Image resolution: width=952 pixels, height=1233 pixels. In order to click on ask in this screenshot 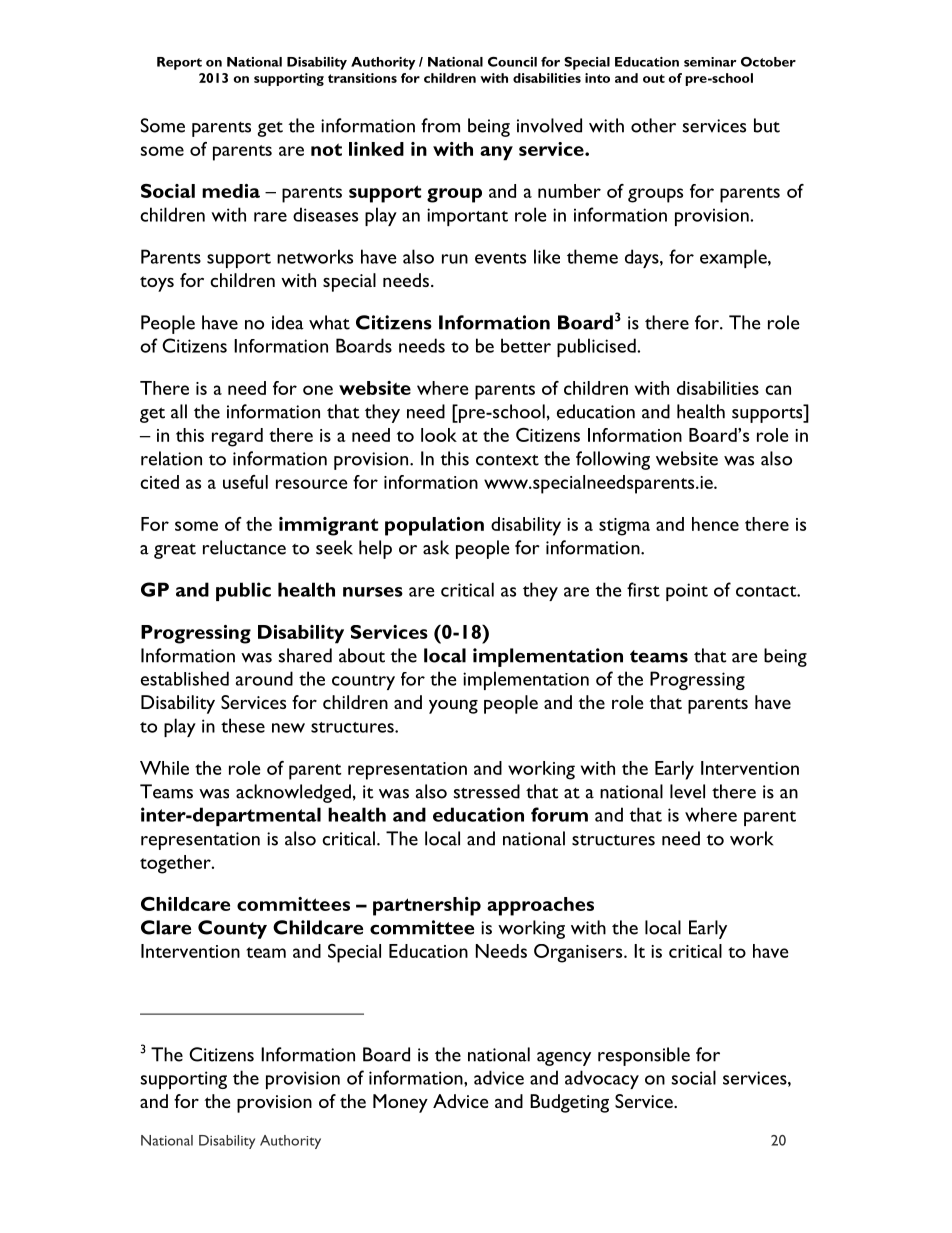, I will do `click(436, 547)`.
